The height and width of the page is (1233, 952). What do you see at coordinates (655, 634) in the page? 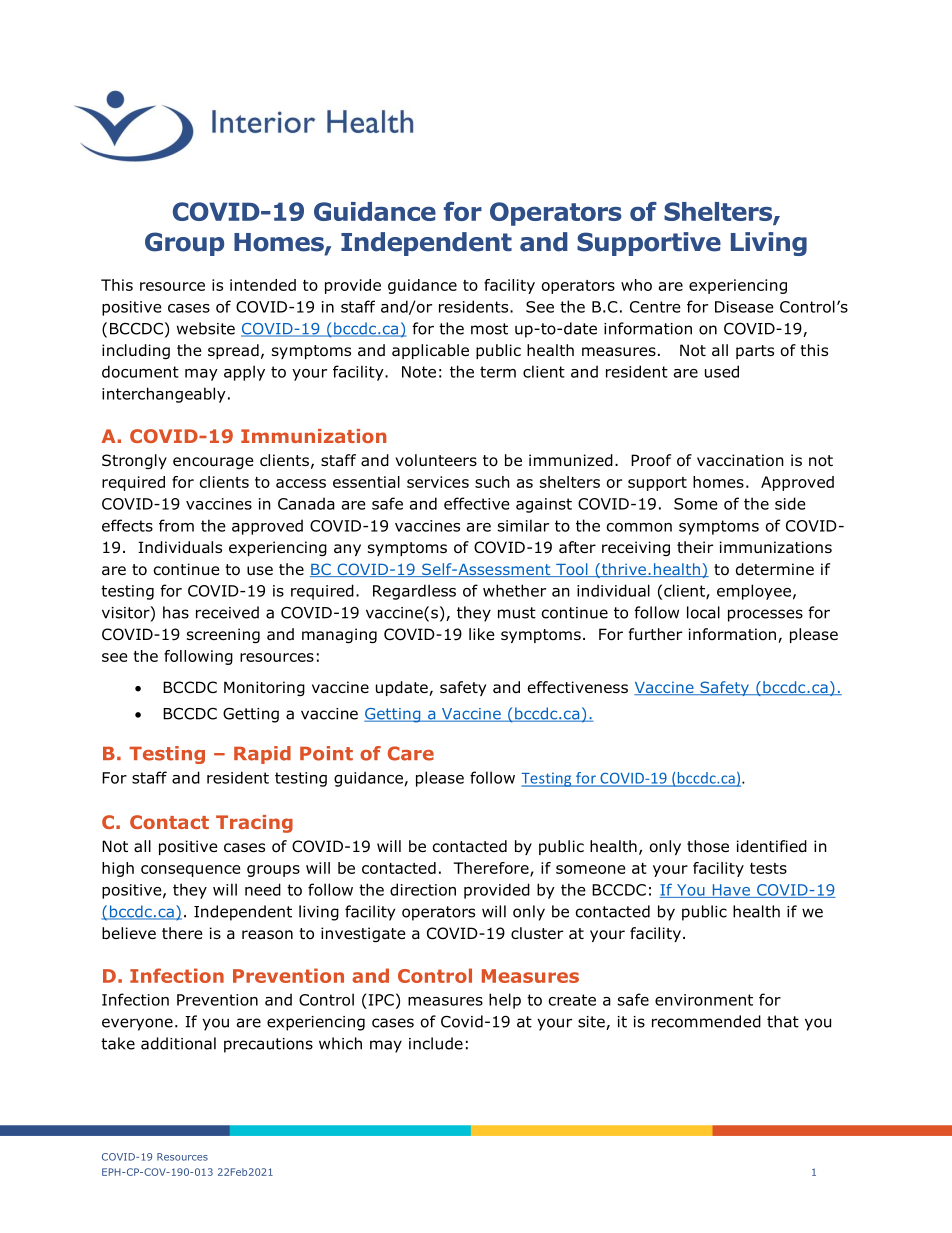
I see `further` at bounding box center [655, 634].
